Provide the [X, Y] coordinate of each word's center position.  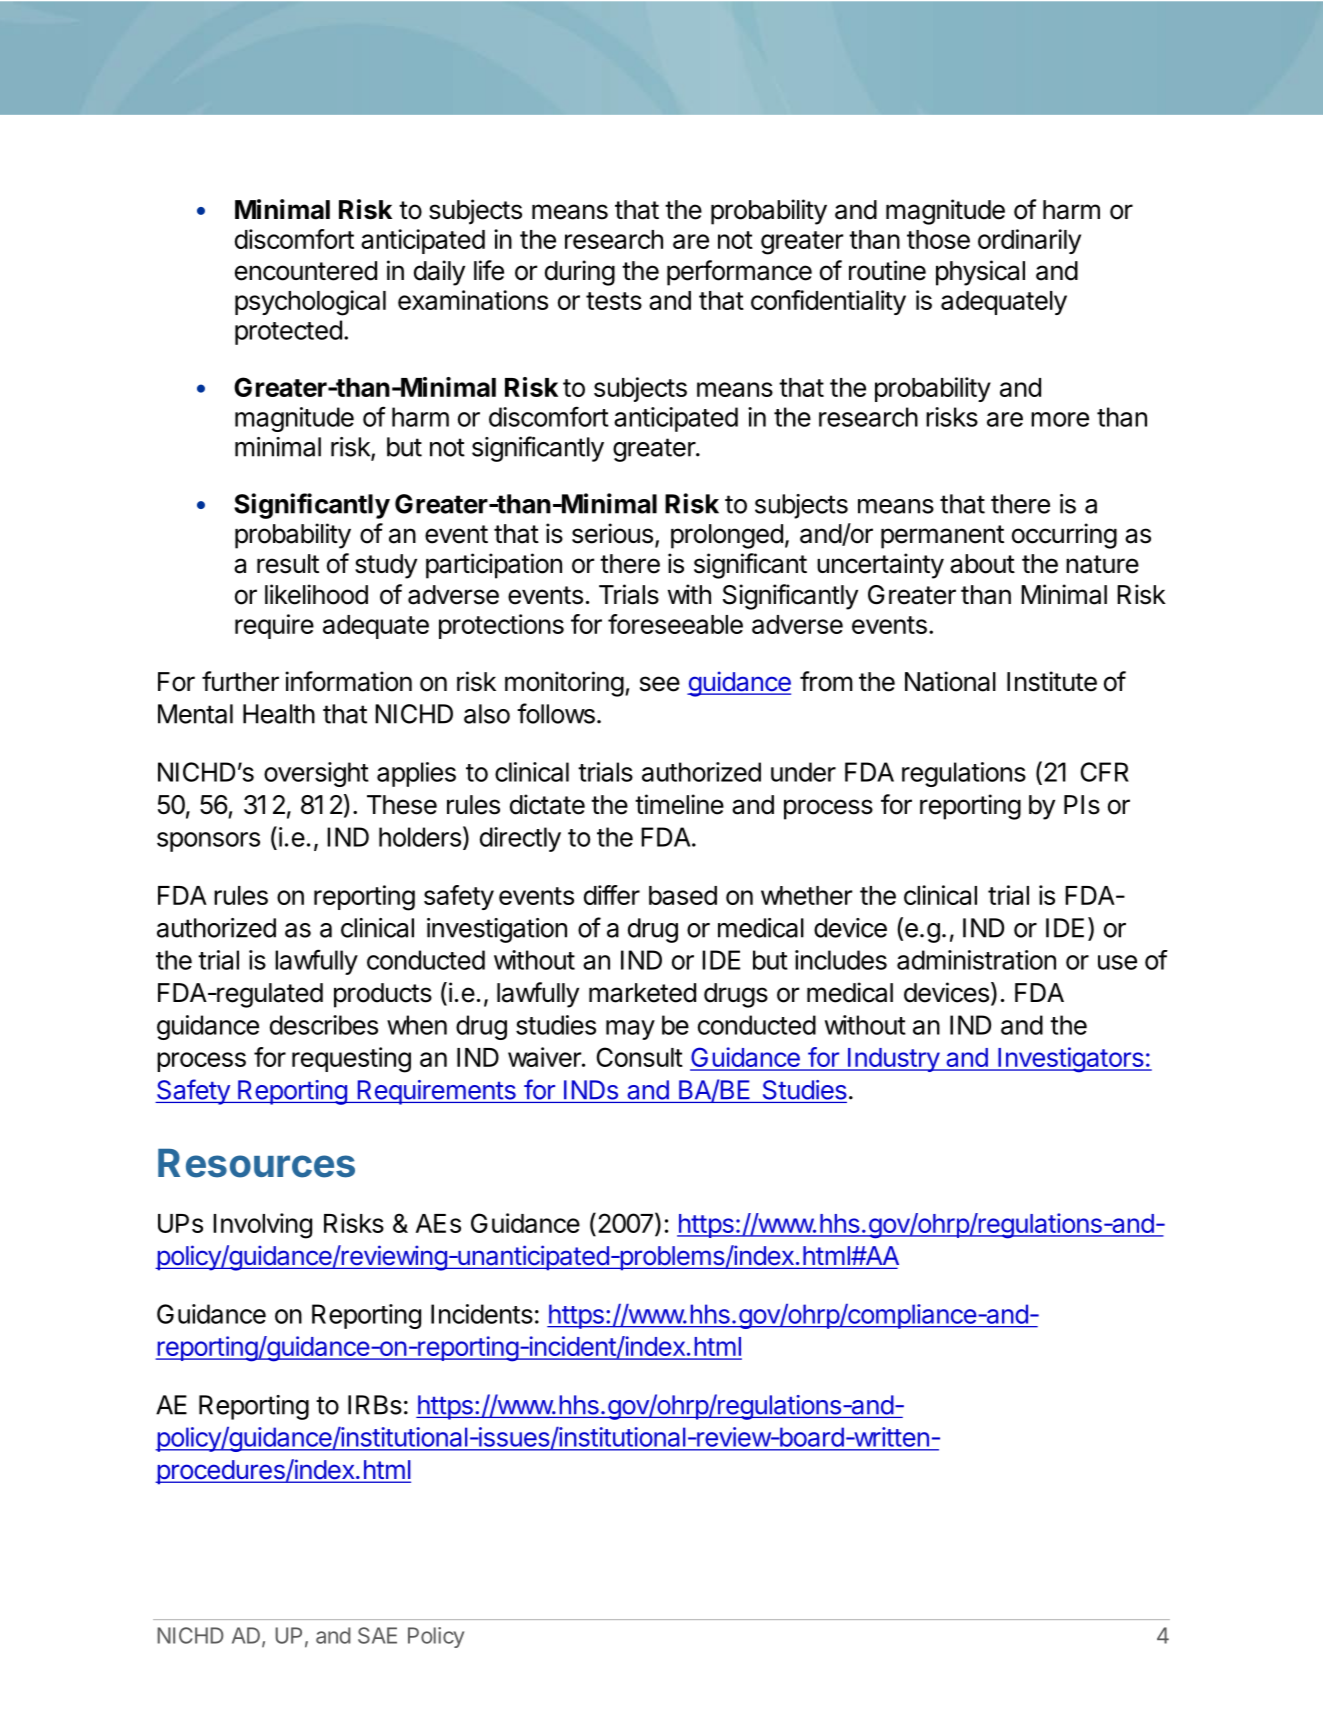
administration [976, 960]
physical [980, 273]
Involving [262, 1226]
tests [614, 301]
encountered [306, 271]
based [683, 895]
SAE [377, 1635]
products [383, 995]
